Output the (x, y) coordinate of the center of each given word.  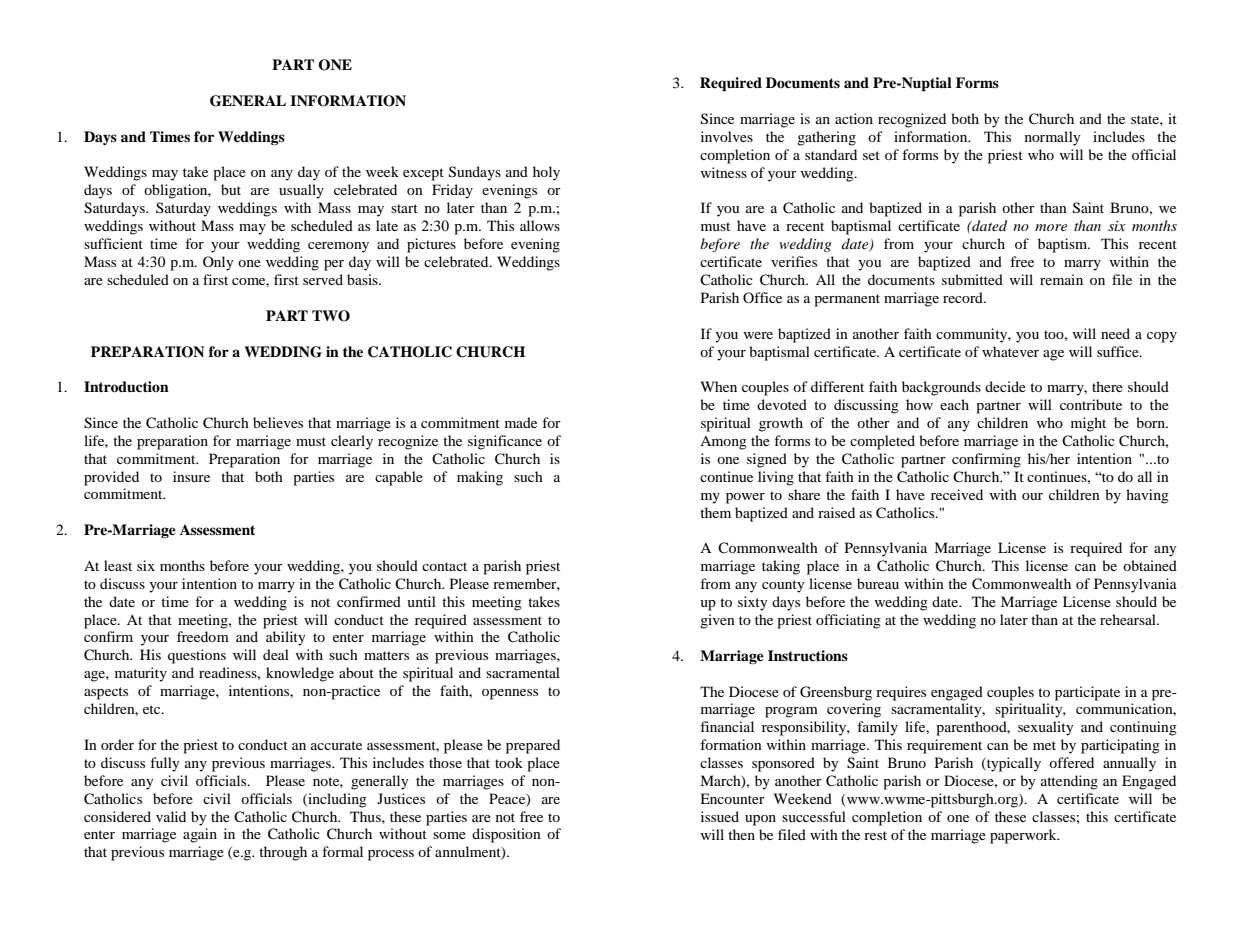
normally (1053, 138)
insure (191, 476)
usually (301, 191)
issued (720, 816)
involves (727, 136)
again (200, 835)
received (957, 494)
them (715, 512)
